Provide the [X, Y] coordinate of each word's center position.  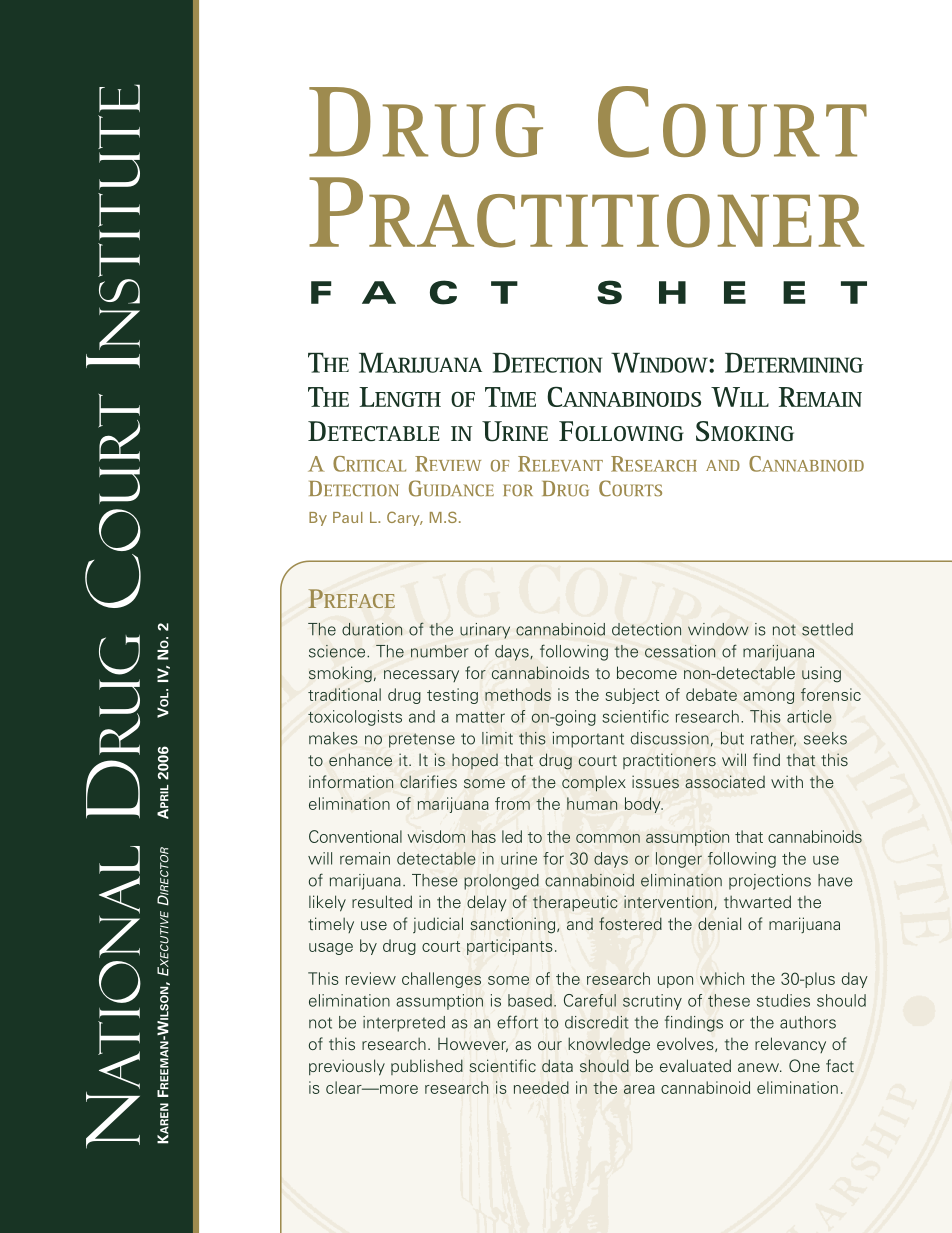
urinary [485, 631]
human [592, 803]
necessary [421, 676]
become [647, 672]
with [787, 781]
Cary [404, 518]
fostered [630, 923]
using [821, 674]
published [427, 1067]
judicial [438, 925]
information [351, 781]
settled [827, 629]
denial [719, 923]
